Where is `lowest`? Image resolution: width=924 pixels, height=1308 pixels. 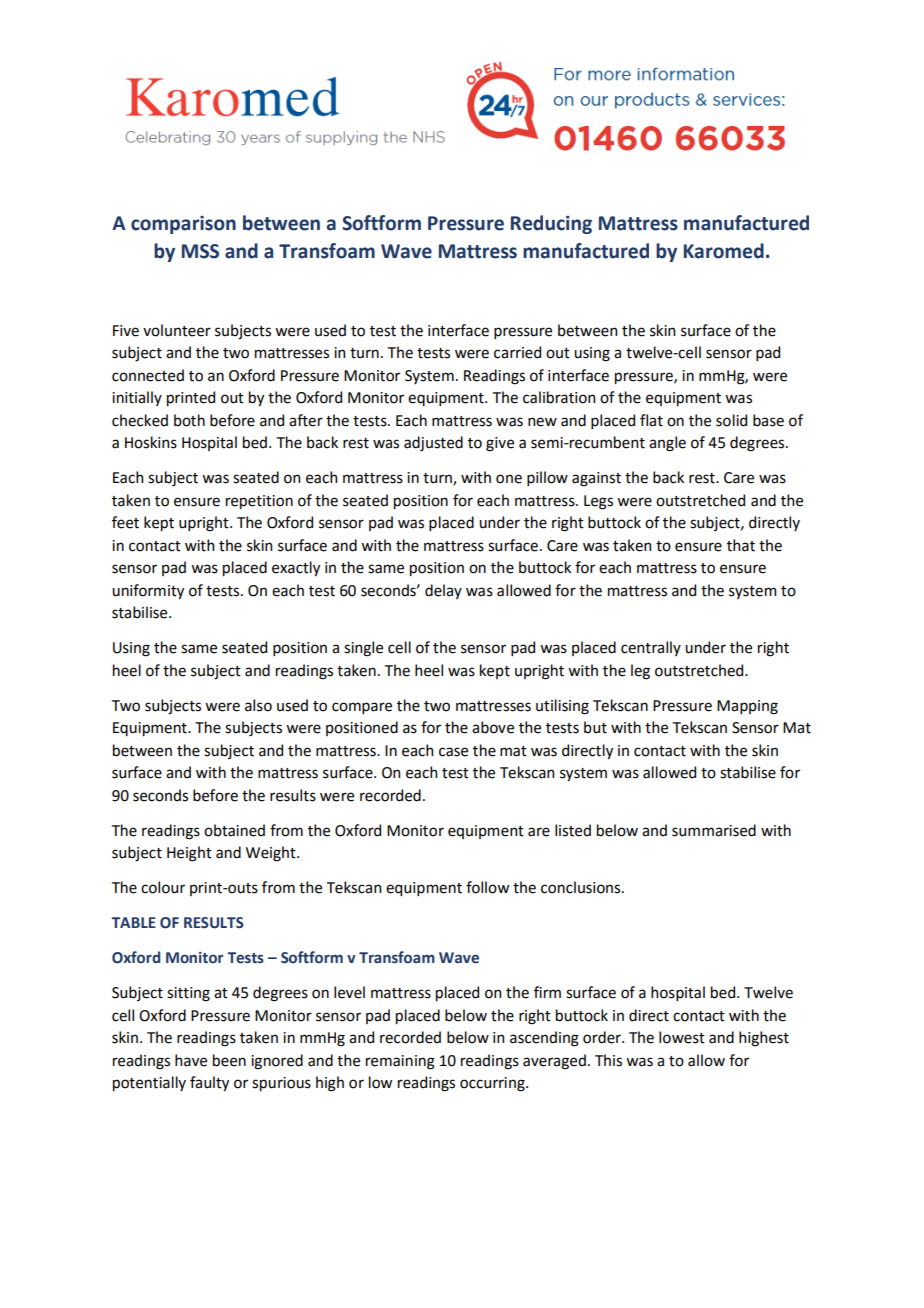 lowest is located at coordinates (682, 1037).
